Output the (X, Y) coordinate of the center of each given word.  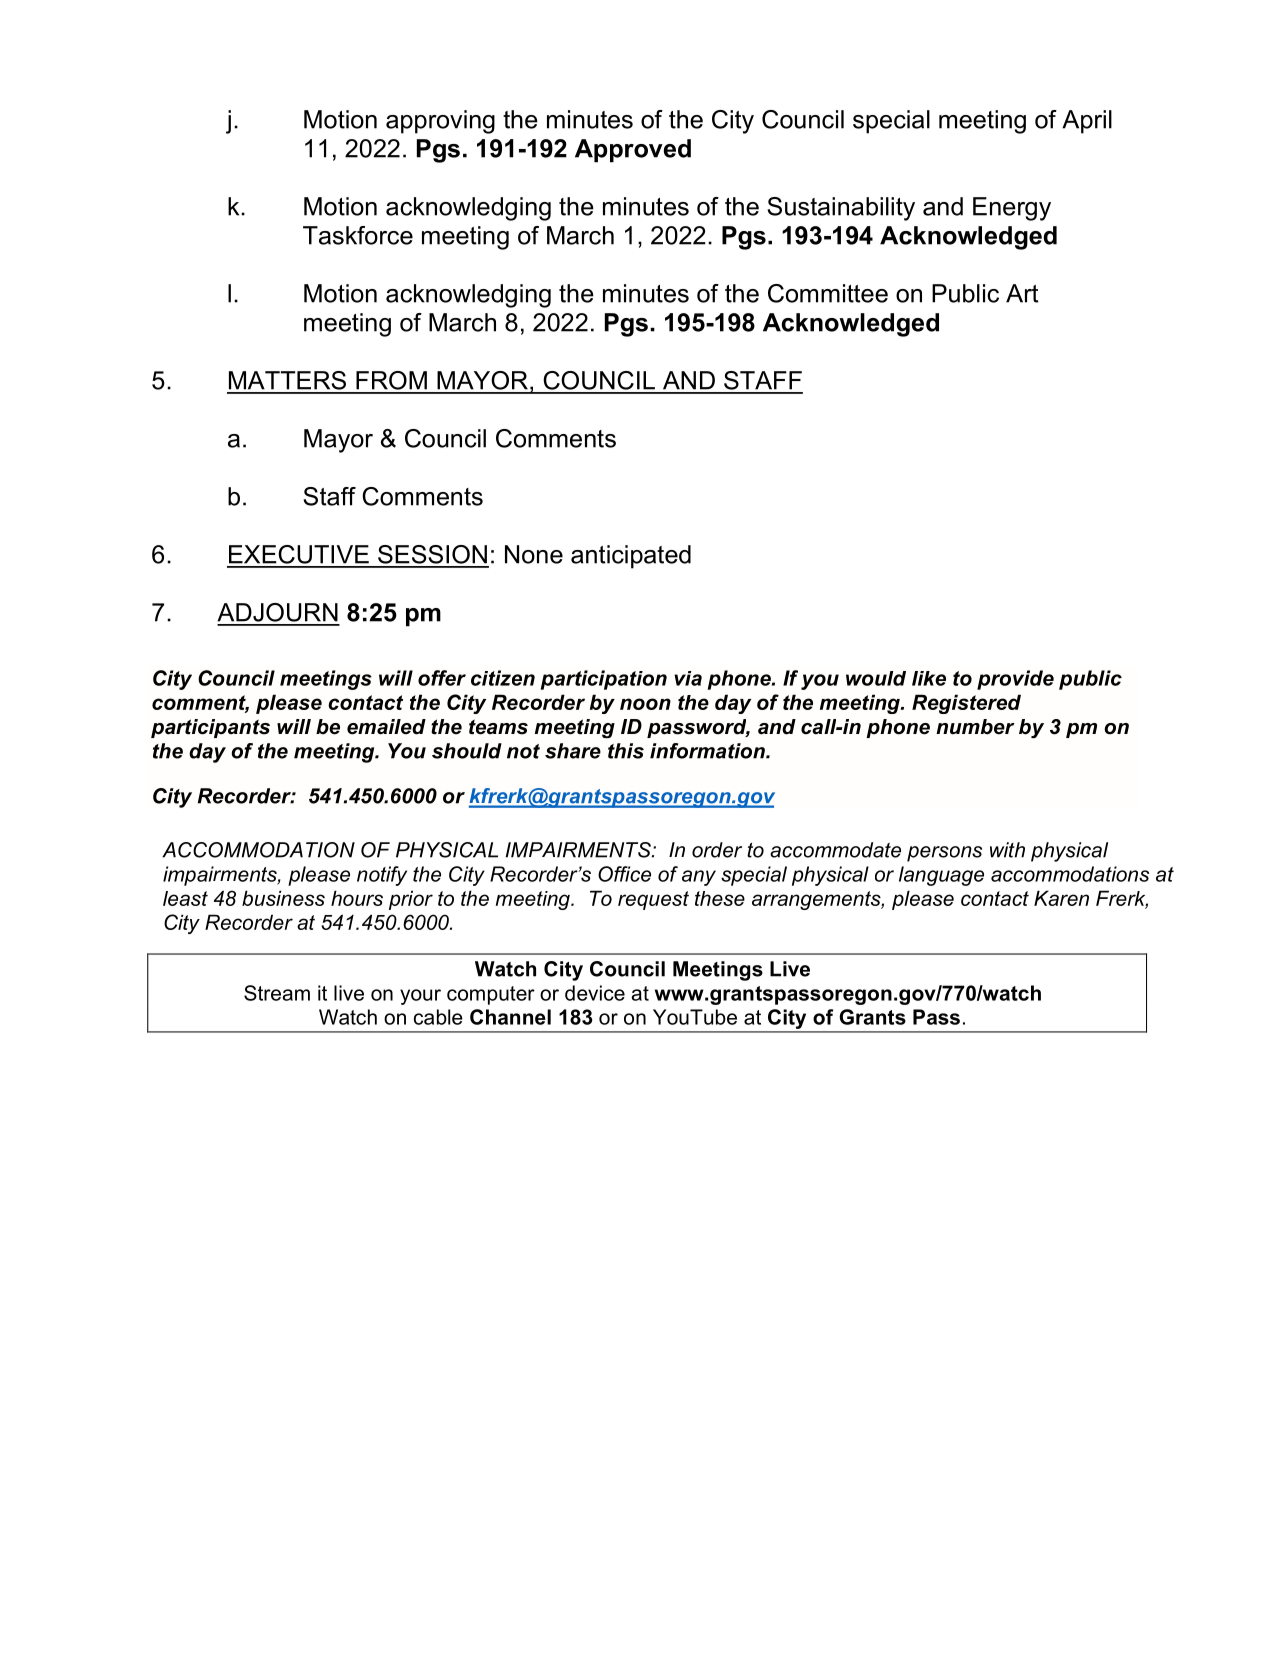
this (626, 751)
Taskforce (358, 235)
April (1087, 122)
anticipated (631, 557)
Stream (277, 993)
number (975, 727)
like (929, 678)
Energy (1012, 209)
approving (440, 122)
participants (210, 728)
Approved (633, 151)
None (534, 554)
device (595, 993)
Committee (828, 293)
